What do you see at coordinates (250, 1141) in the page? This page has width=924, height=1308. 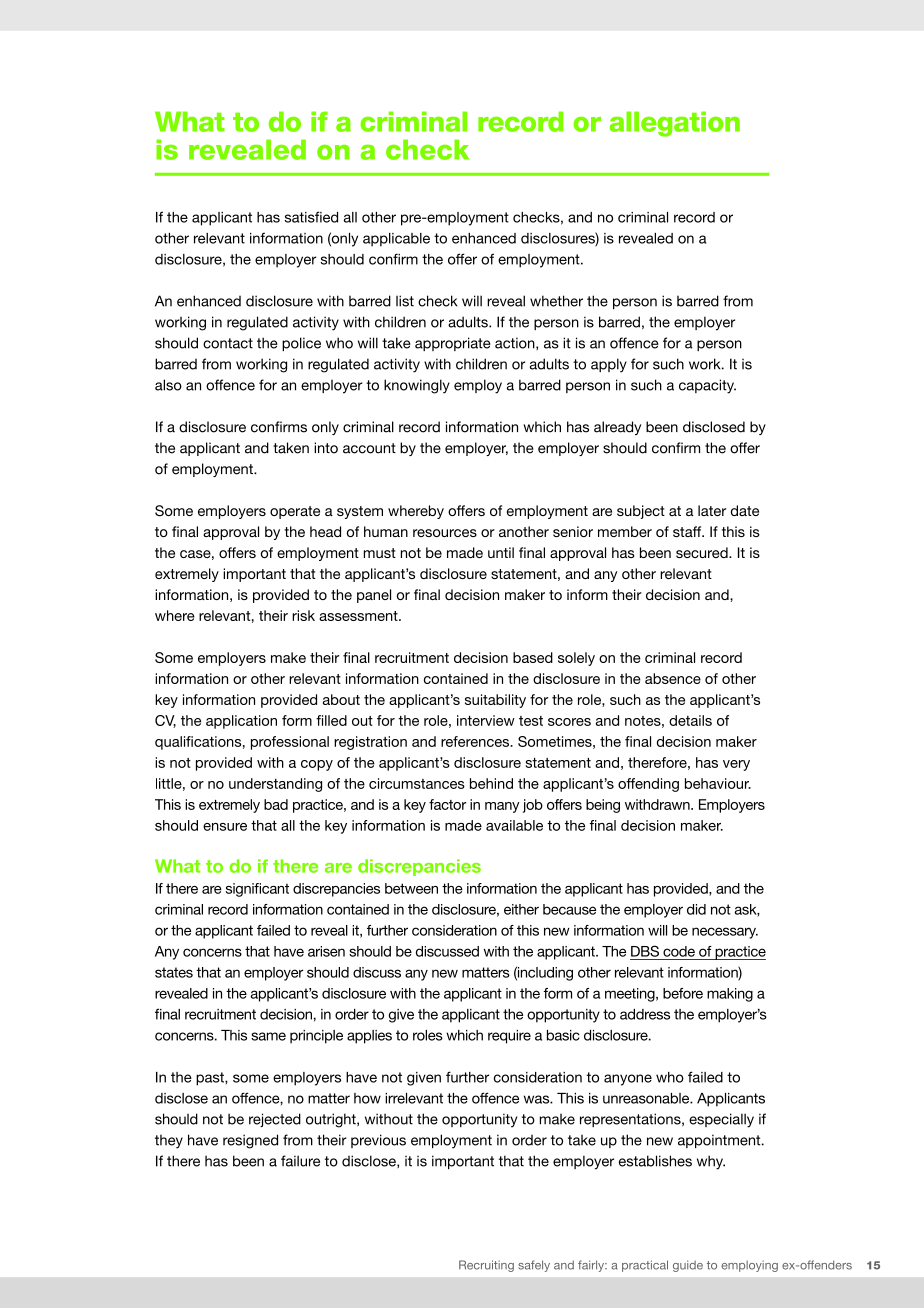 I see `resigned` at bounding box center [250, 1141].
